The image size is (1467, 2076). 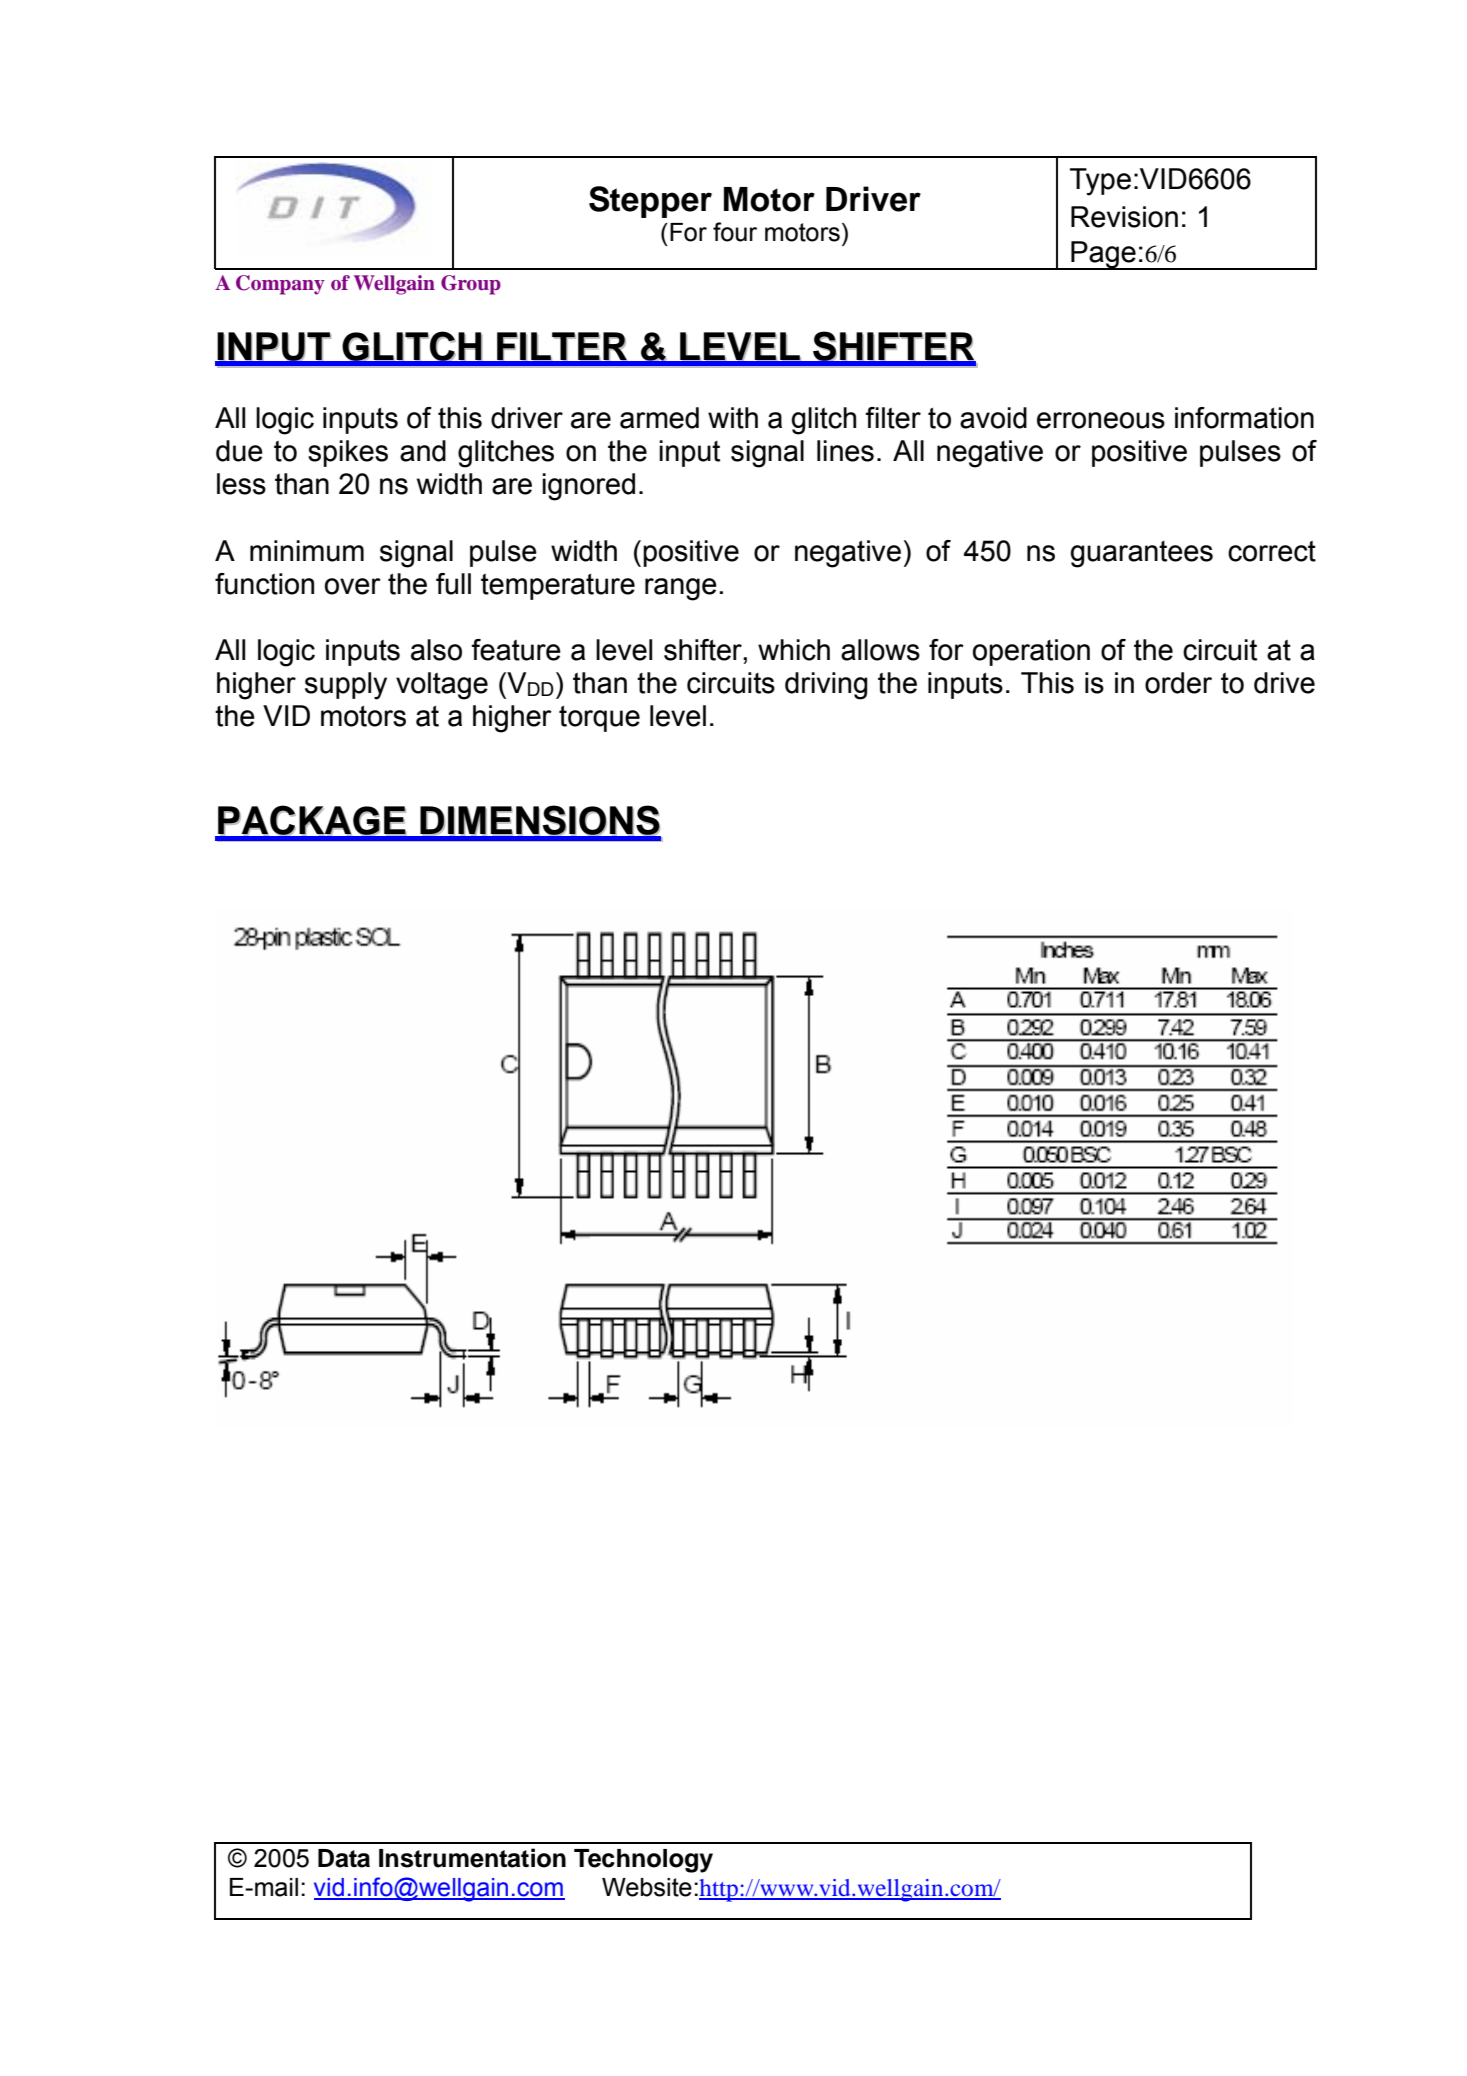 I want to click on Data, so click(x=344, y=1858).
